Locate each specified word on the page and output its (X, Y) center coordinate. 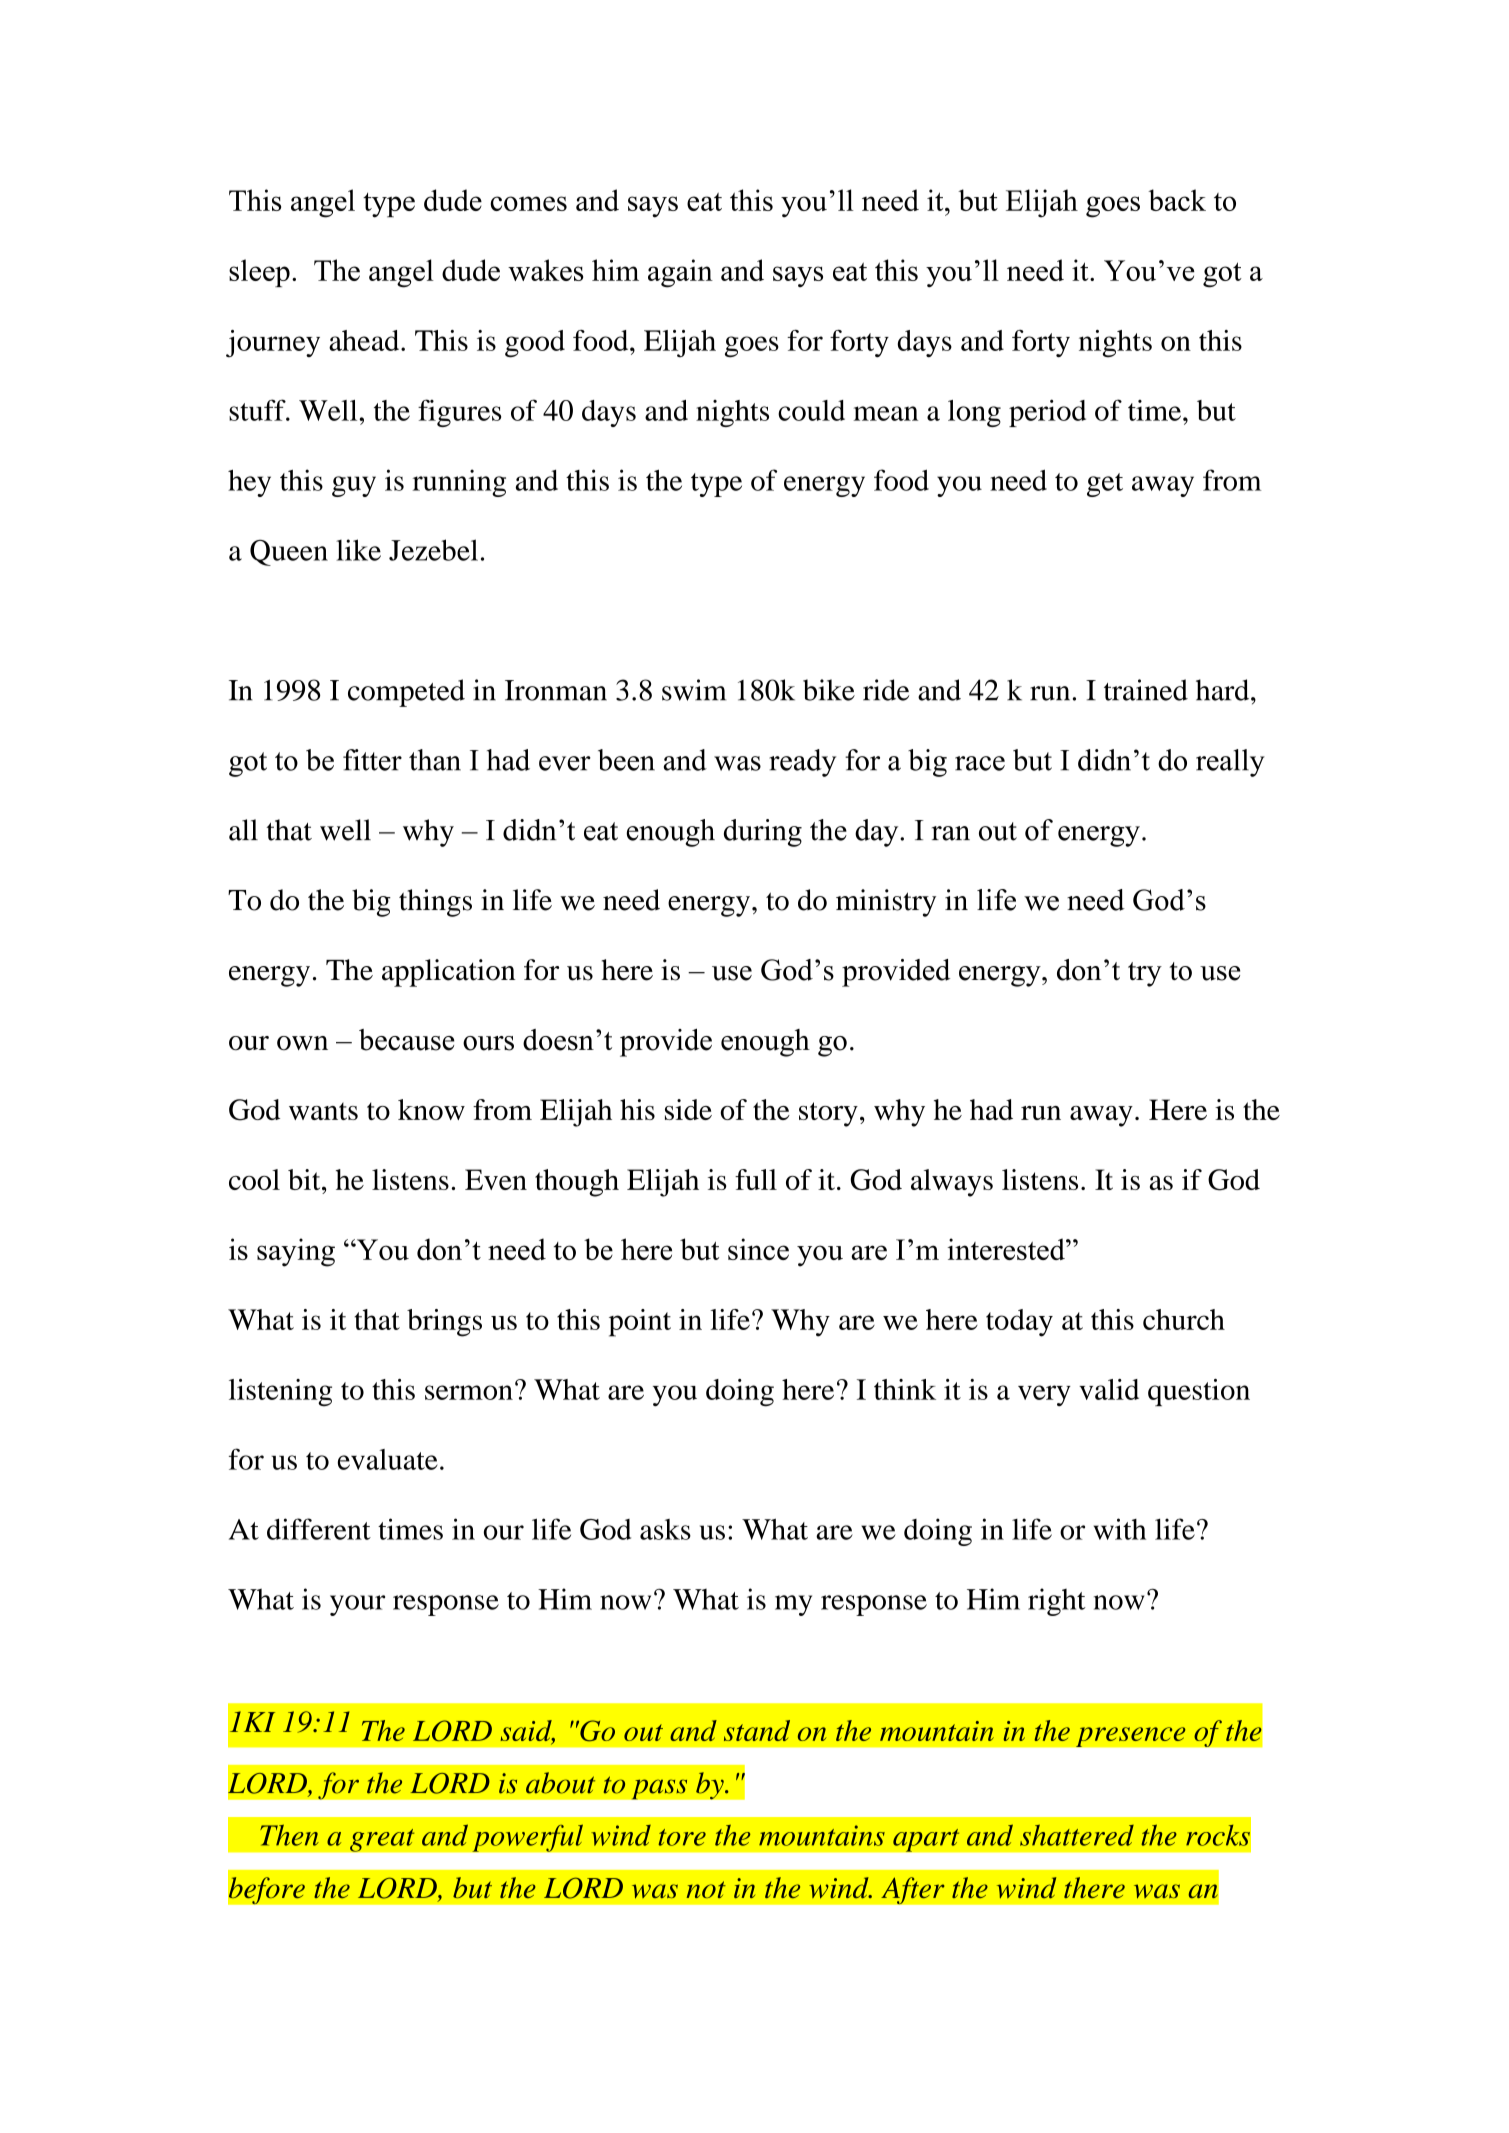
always (952, 1183)
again (680, 273)
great (382, 1840)
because (407, 1040)
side (688, 1109)
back (1177, 200)
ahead (365, 340)
